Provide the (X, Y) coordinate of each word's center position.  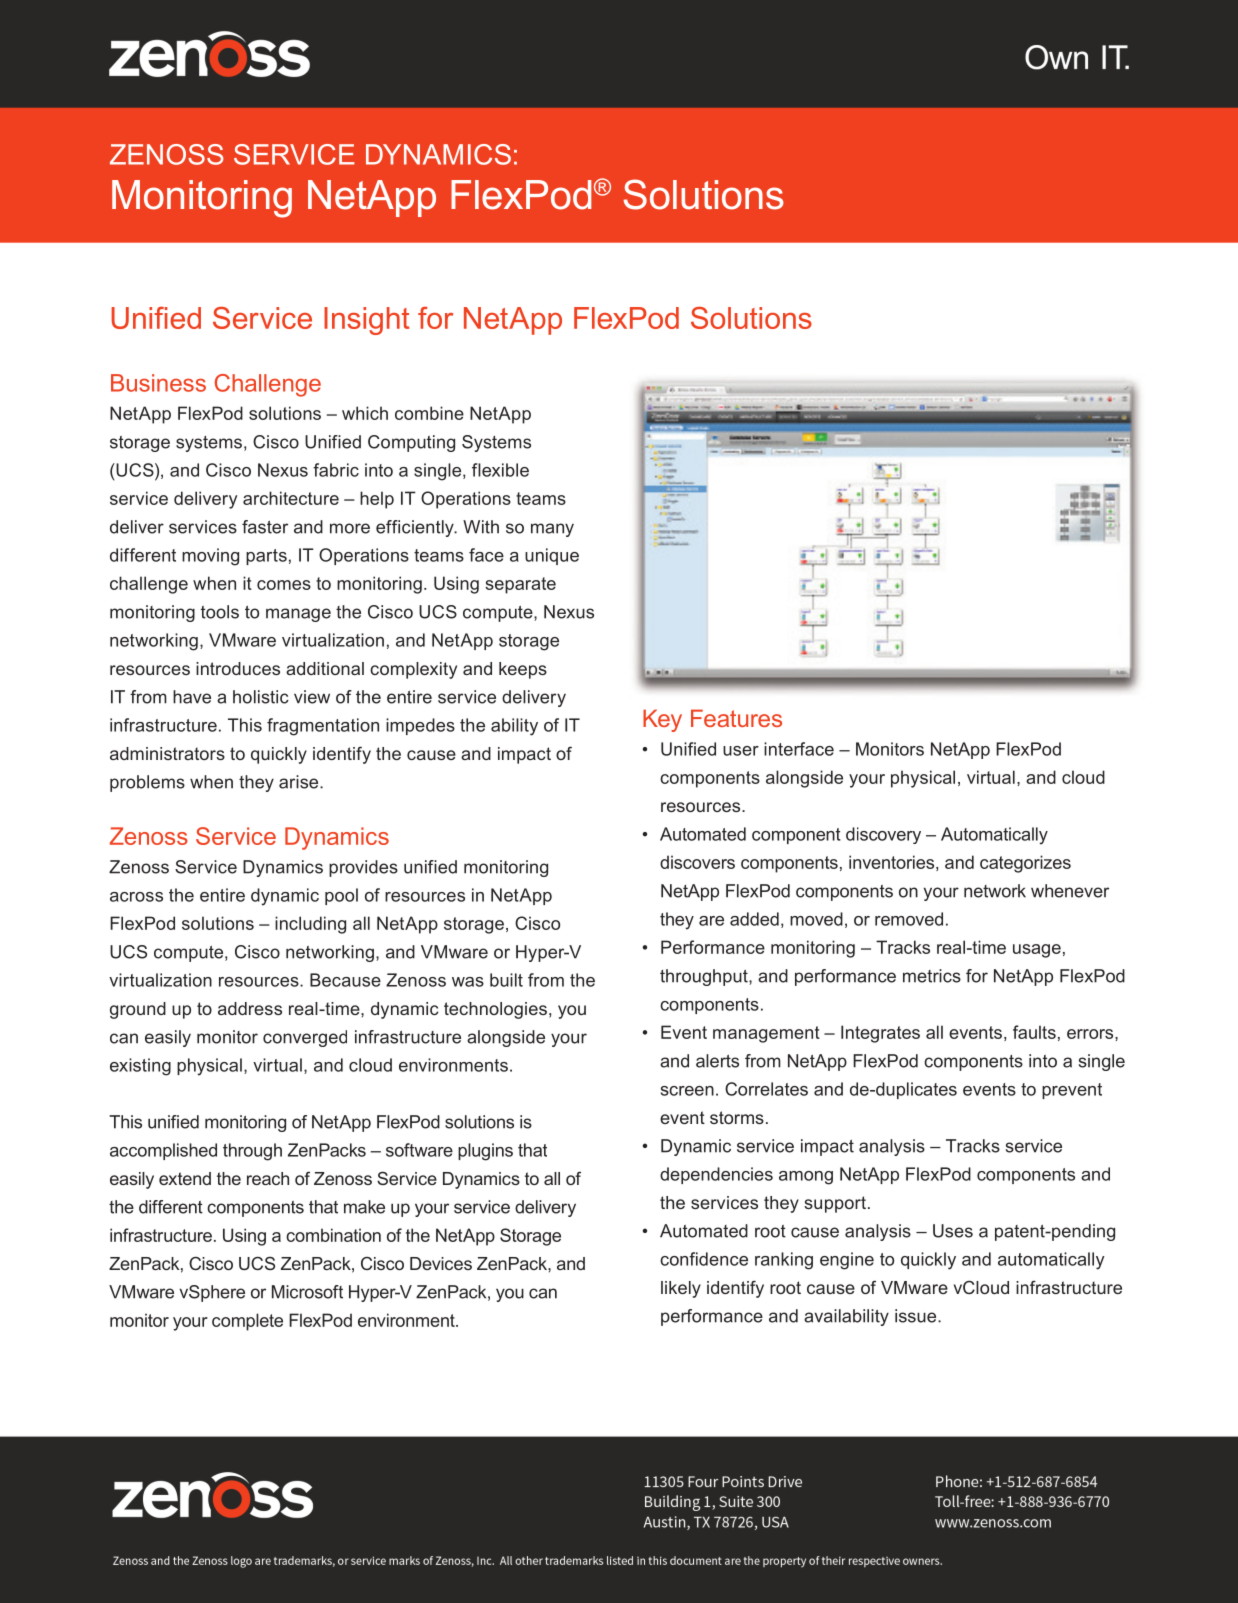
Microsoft (307, 1292)
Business (158, 383)
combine (429, 413)
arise (300, 782)
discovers (697, 862)
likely (681, 1289)
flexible (500, 470)
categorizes (1025, 864)
